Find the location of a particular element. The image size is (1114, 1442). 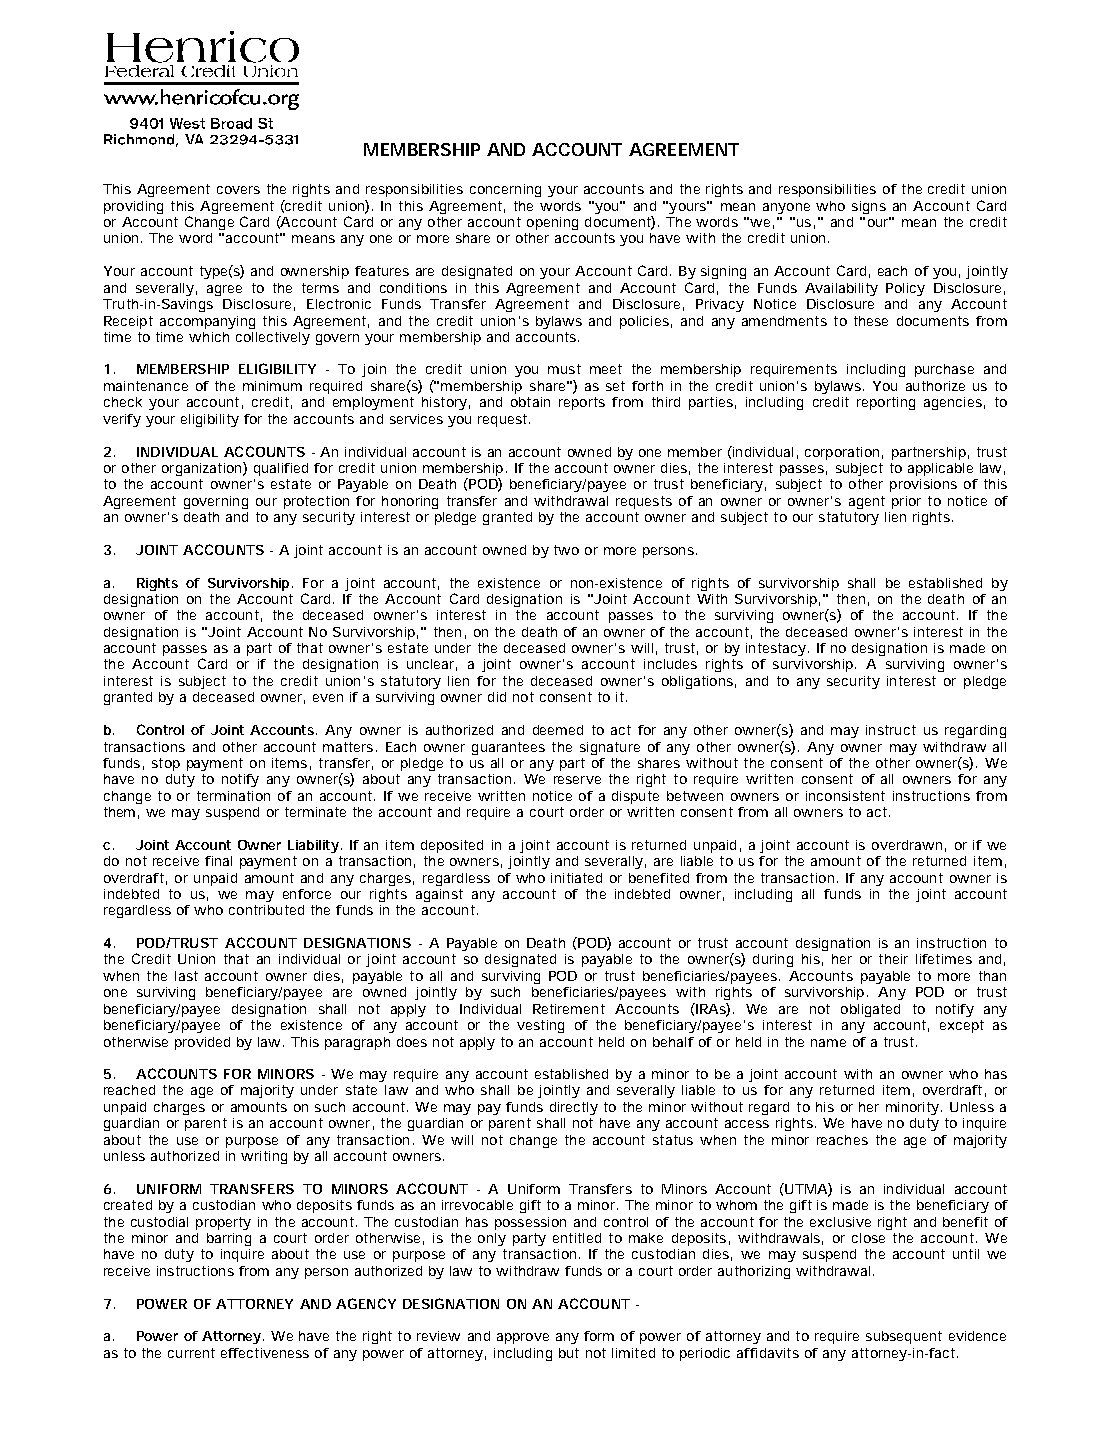

provided is located at coordinates (202, 1043).
